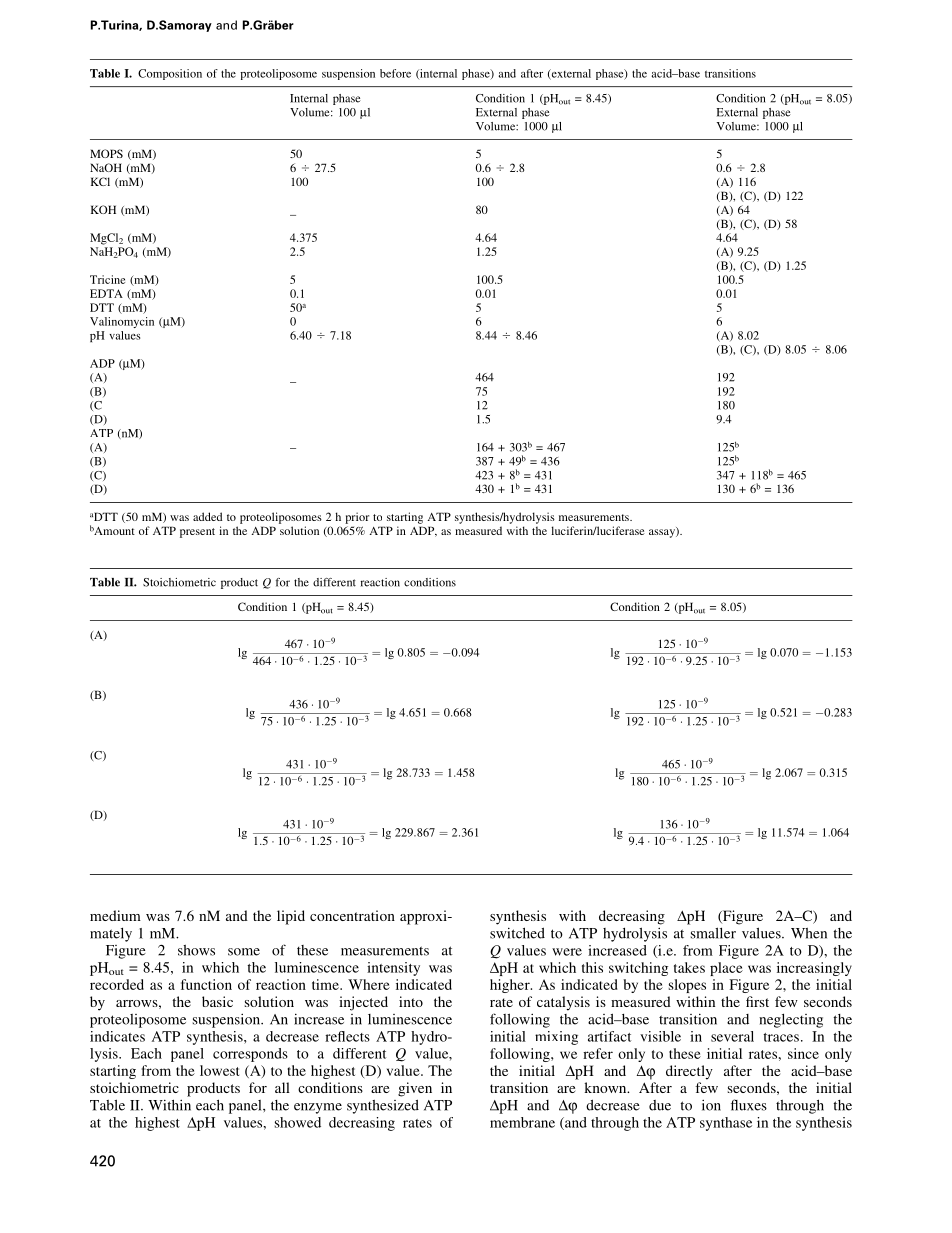 The height and width of the image is (1233, 952). Describe the element at coordinates (106, 153) in the image. I see `MOPS` at that location.
